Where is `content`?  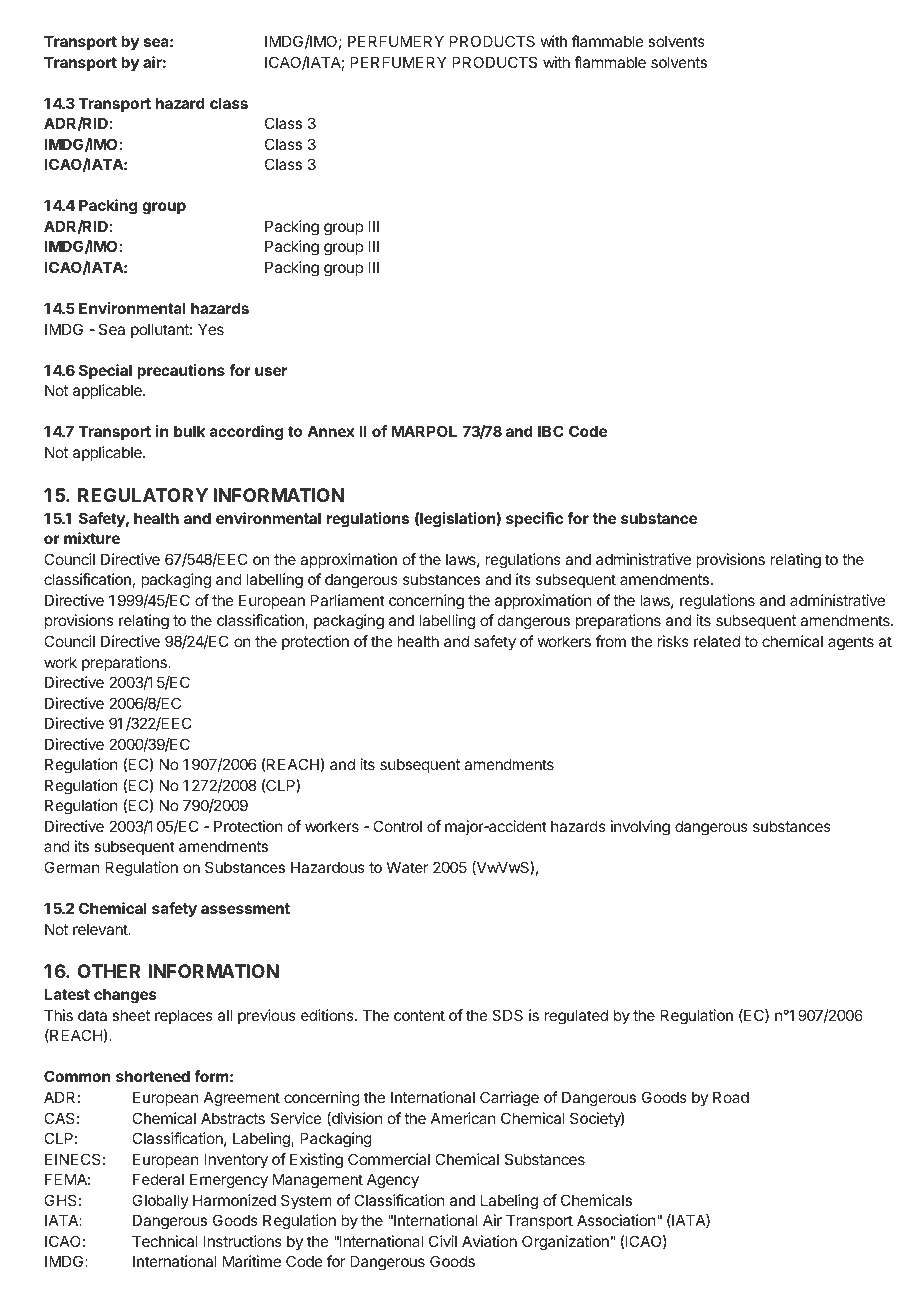 content is located at coordinates (419, 1015).
